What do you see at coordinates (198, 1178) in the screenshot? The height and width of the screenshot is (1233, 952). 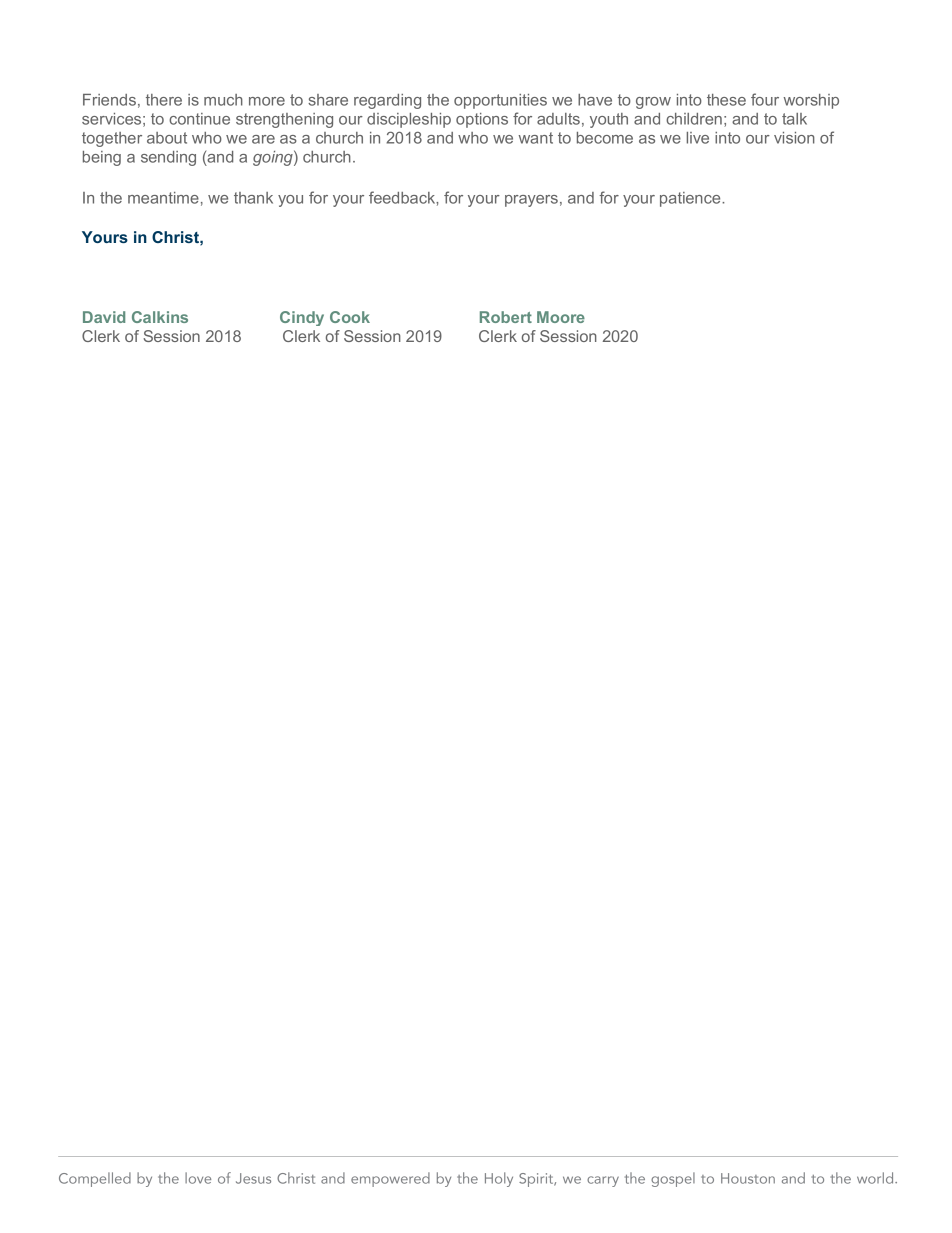 I see `love` at bounding box center [198, 1178].
